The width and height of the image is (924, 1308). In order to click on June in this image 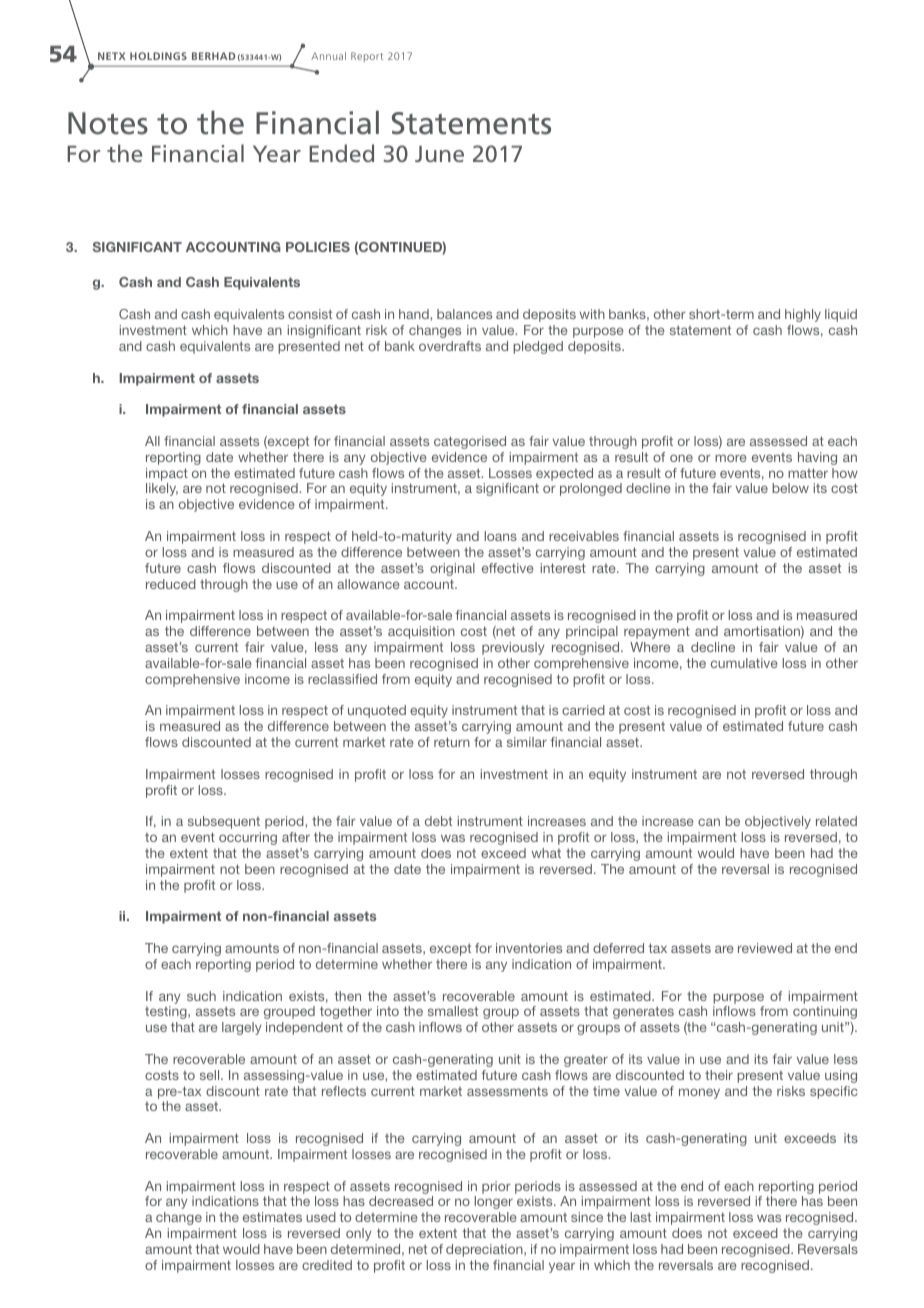, I will do `click(439, 154)`.
